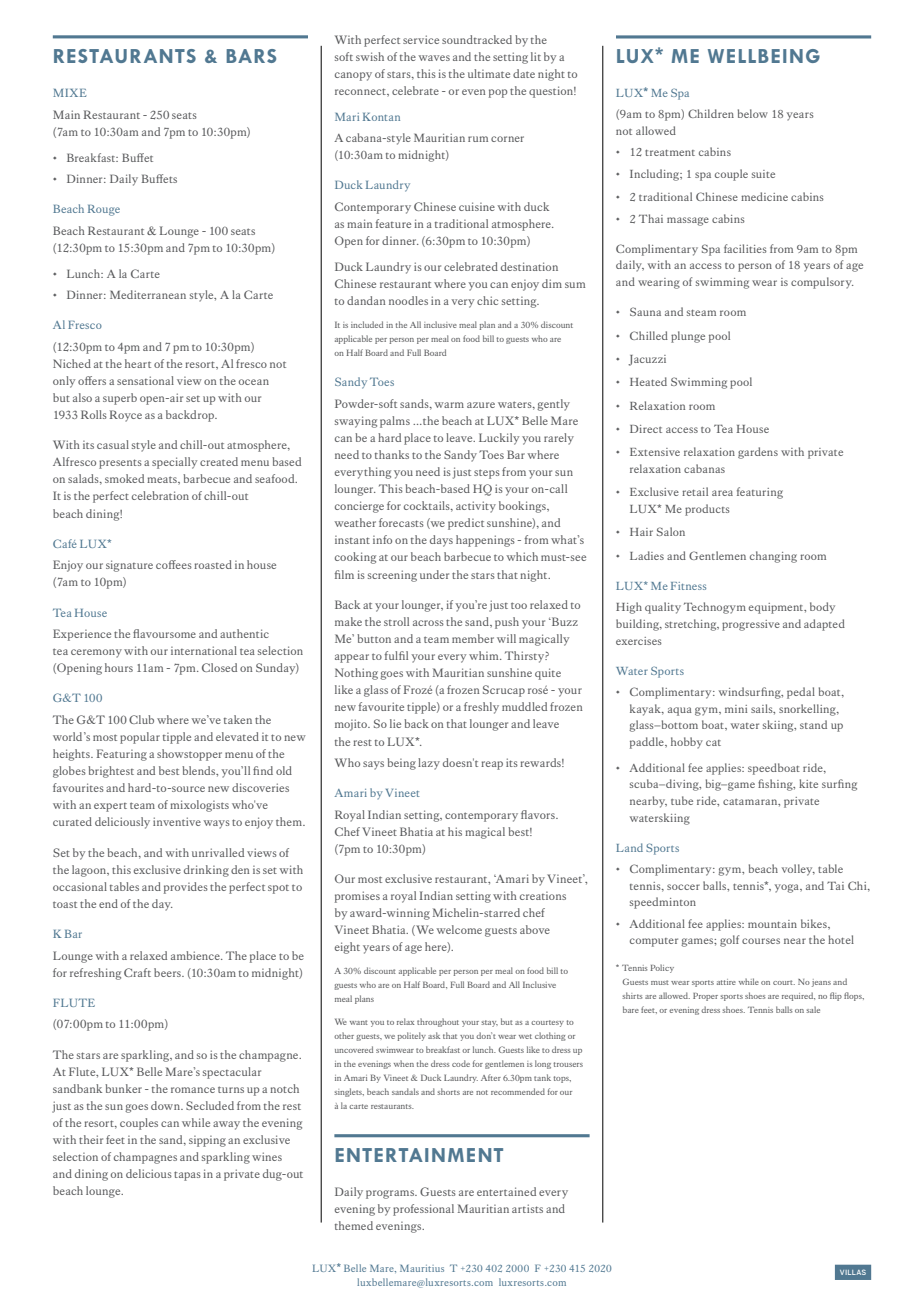 Image resolution: width=924 pixels, height=1308 pixels. What do you see at coordinates (164, 633) in the image?
I see `flavoursome` at bounding box center [164, 633].
